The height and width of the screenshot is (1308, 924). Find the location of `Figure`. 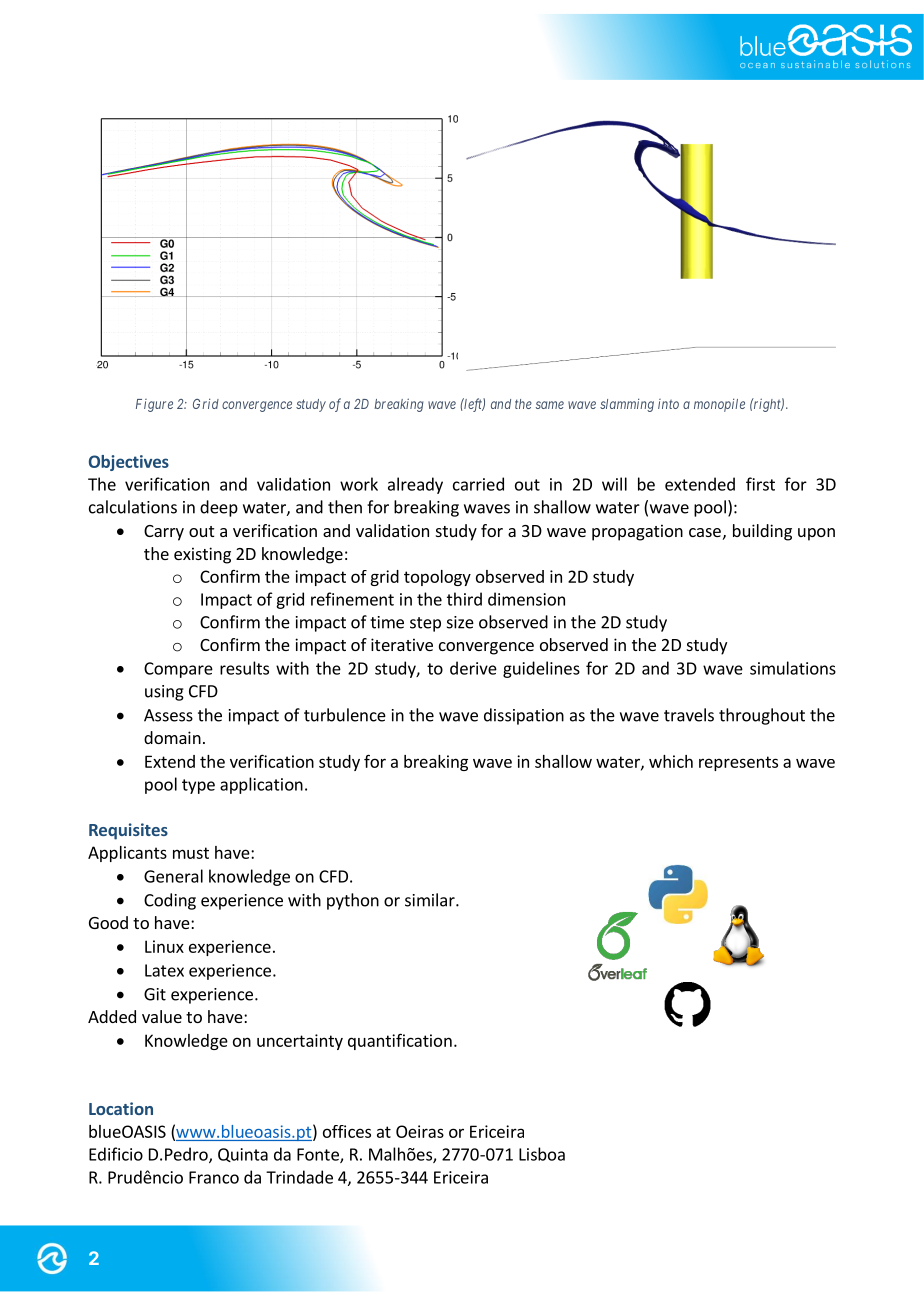

Figure is located at coordinates (154, 405).
